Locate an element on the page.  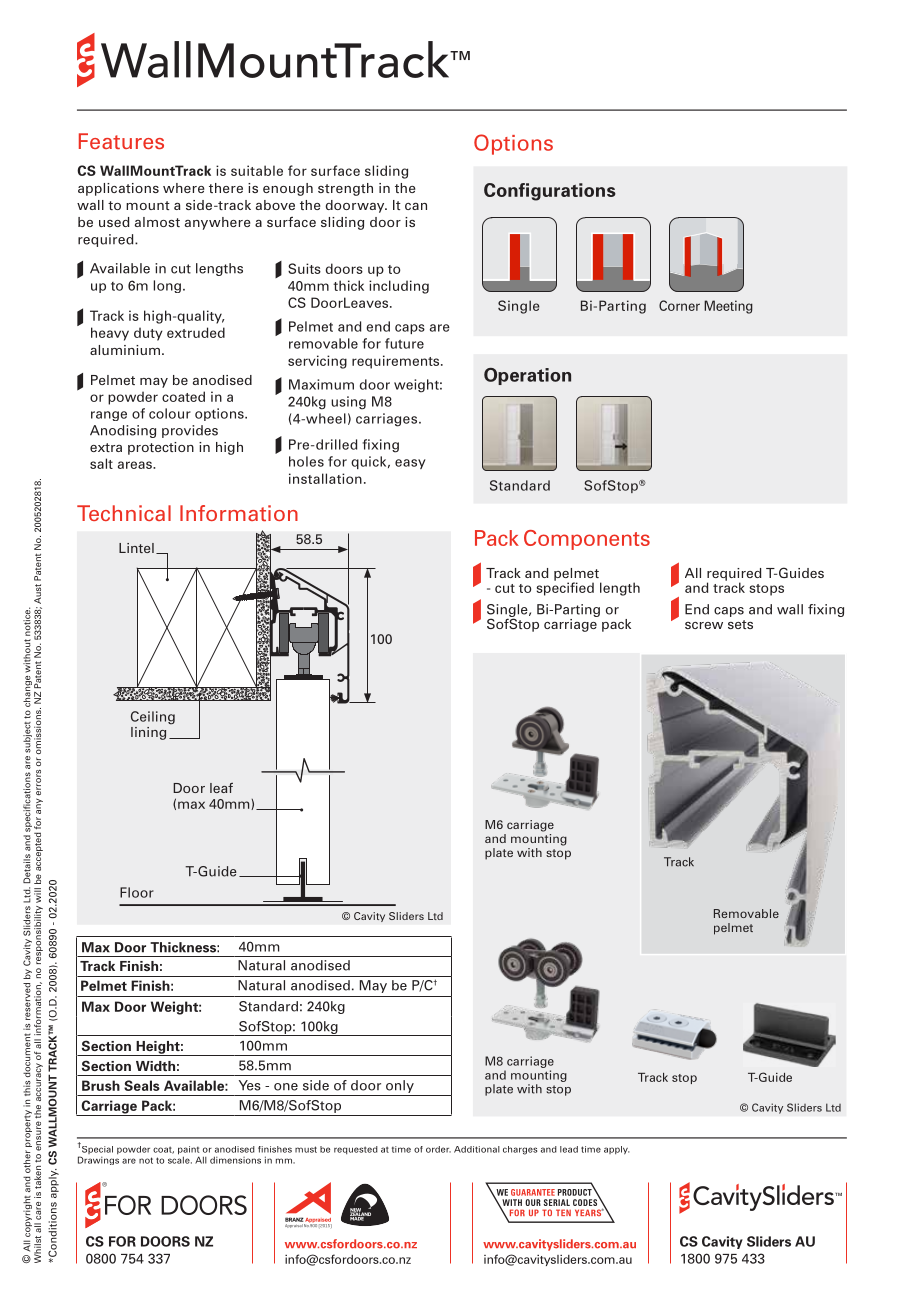
leaf is located at coordinates (221, 787).
